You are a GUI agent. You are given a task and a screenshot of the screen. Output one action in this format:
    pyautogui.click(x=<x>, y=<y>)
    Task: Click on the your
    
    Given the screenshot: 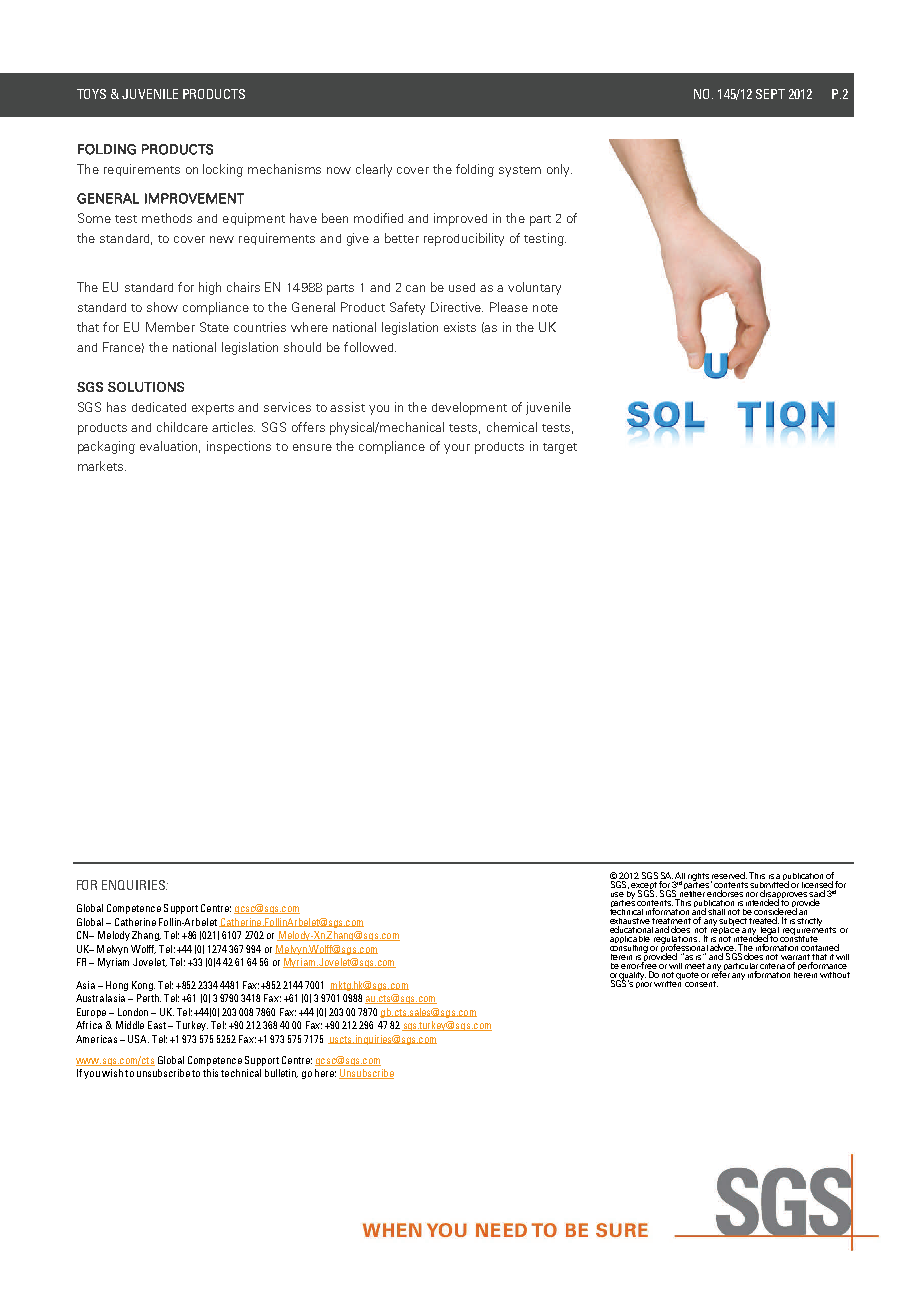 What is the action you would take?
    pyautogui.click(x=457, y=449)
